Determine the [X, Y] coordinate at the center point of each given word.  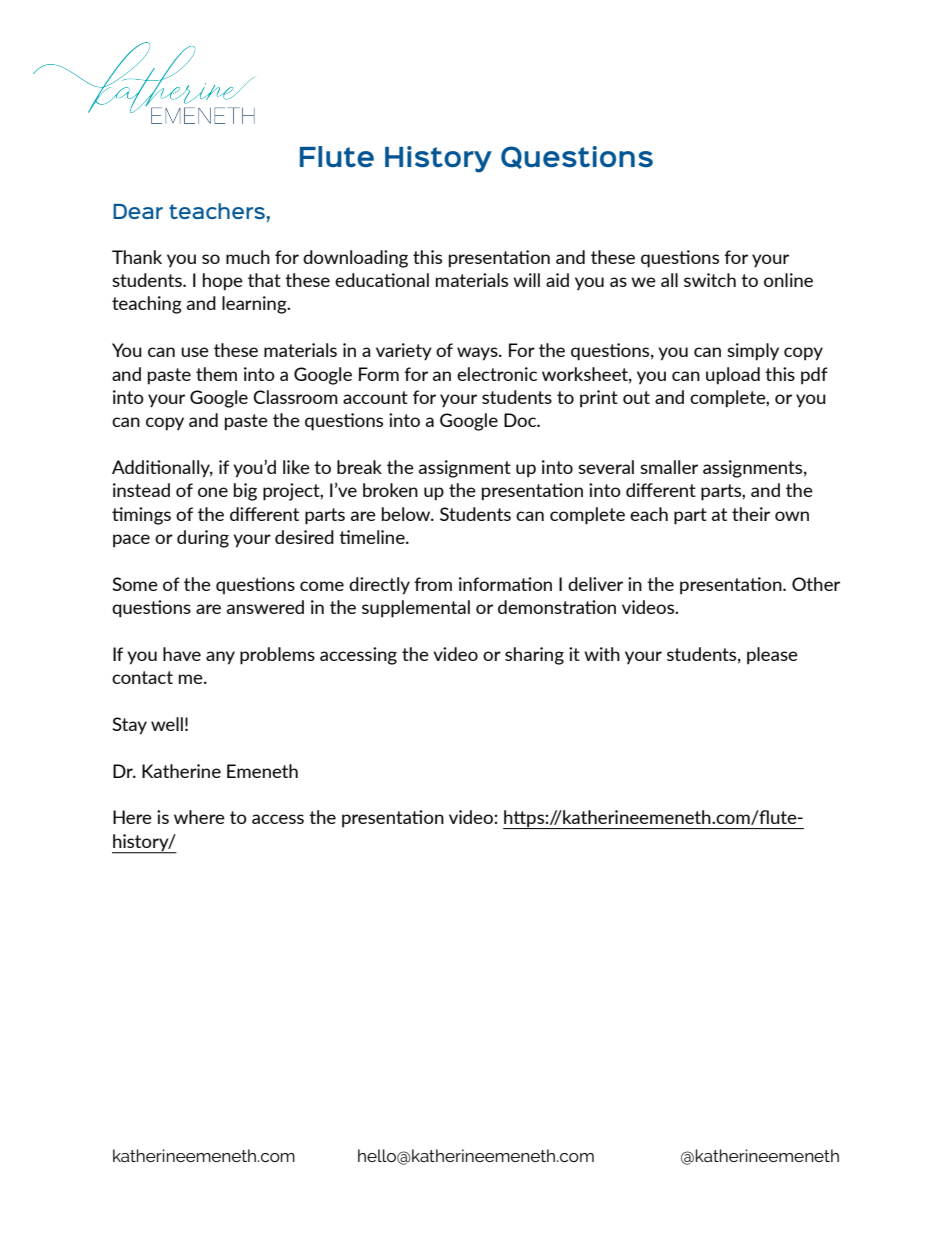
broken [390, 490]
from [433, 584]
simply [753, 352]
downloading [355, 259]
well [167, 724]
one [213, 492]
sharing [534, 656]
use [195, 352]
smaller [669, 467]
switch [710, 280]
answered [265, 607]
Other [816, 584]
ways [478, 354]
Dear [138, 211]
